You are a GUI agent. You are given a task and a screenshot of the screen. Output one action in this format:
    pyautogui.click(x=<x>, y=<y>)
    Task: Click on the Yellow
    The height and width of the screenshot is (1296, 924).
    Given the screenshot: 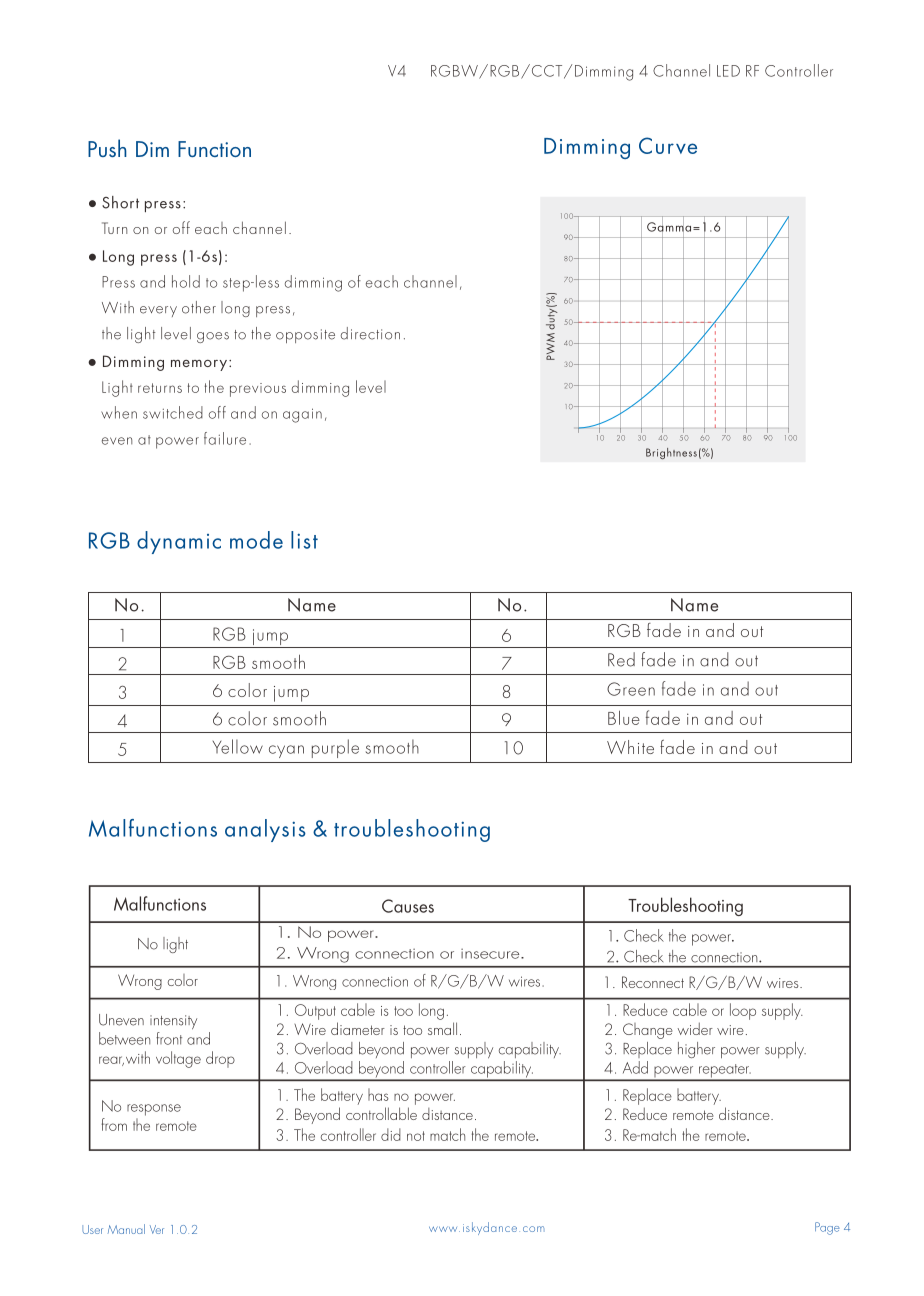 What is the action you would take?
    pyautogui.click(x=238, y=746)
